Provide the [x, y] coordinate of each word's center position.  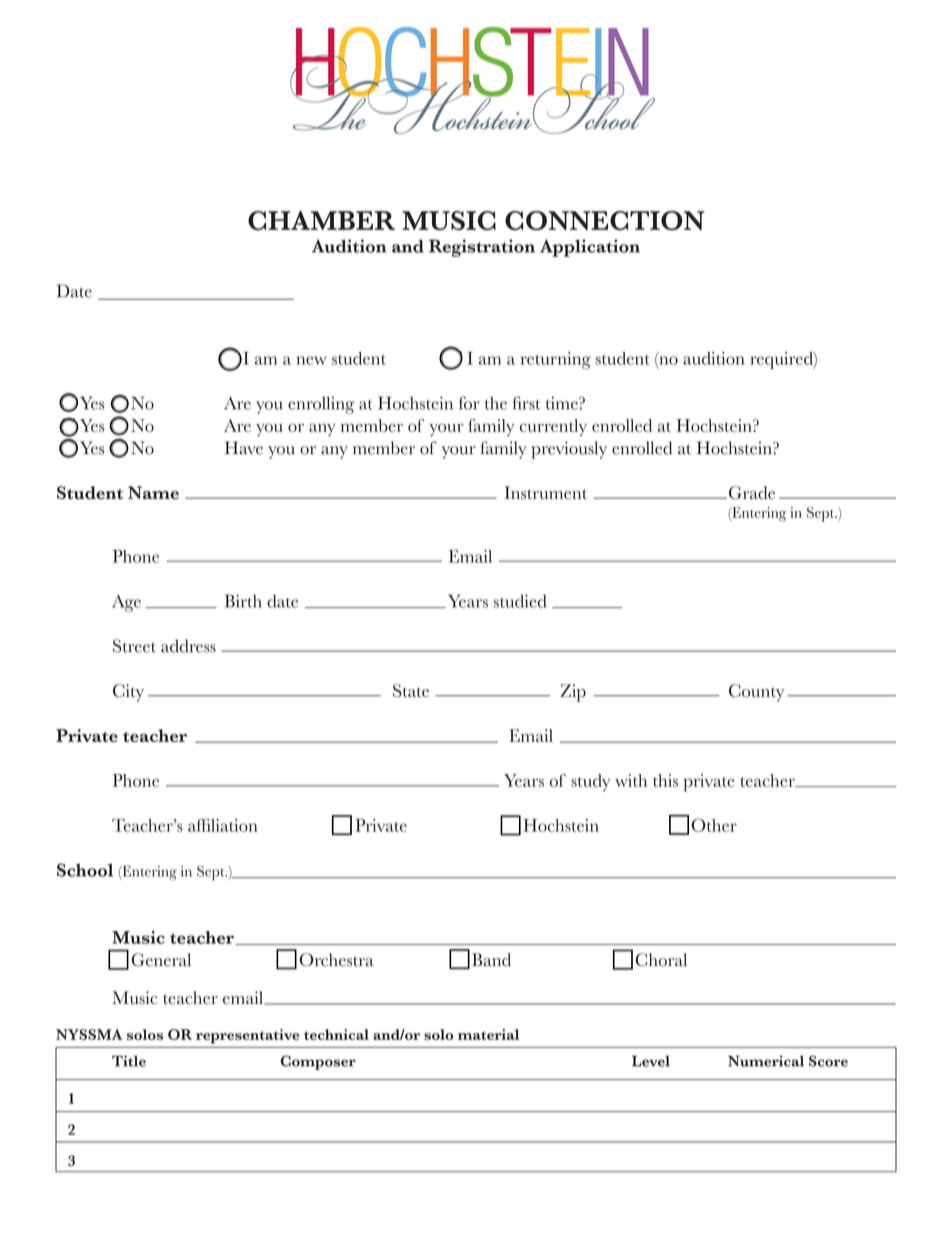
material [488, 1034]
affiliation [222, 825]
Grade [750, 493]
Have [244, 448]
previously [569, 450]
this [665, 780]
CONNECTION [605, 220]
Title [129, 1061]
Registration [482, 248]
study [590, 782]
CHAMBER [321, 220]
